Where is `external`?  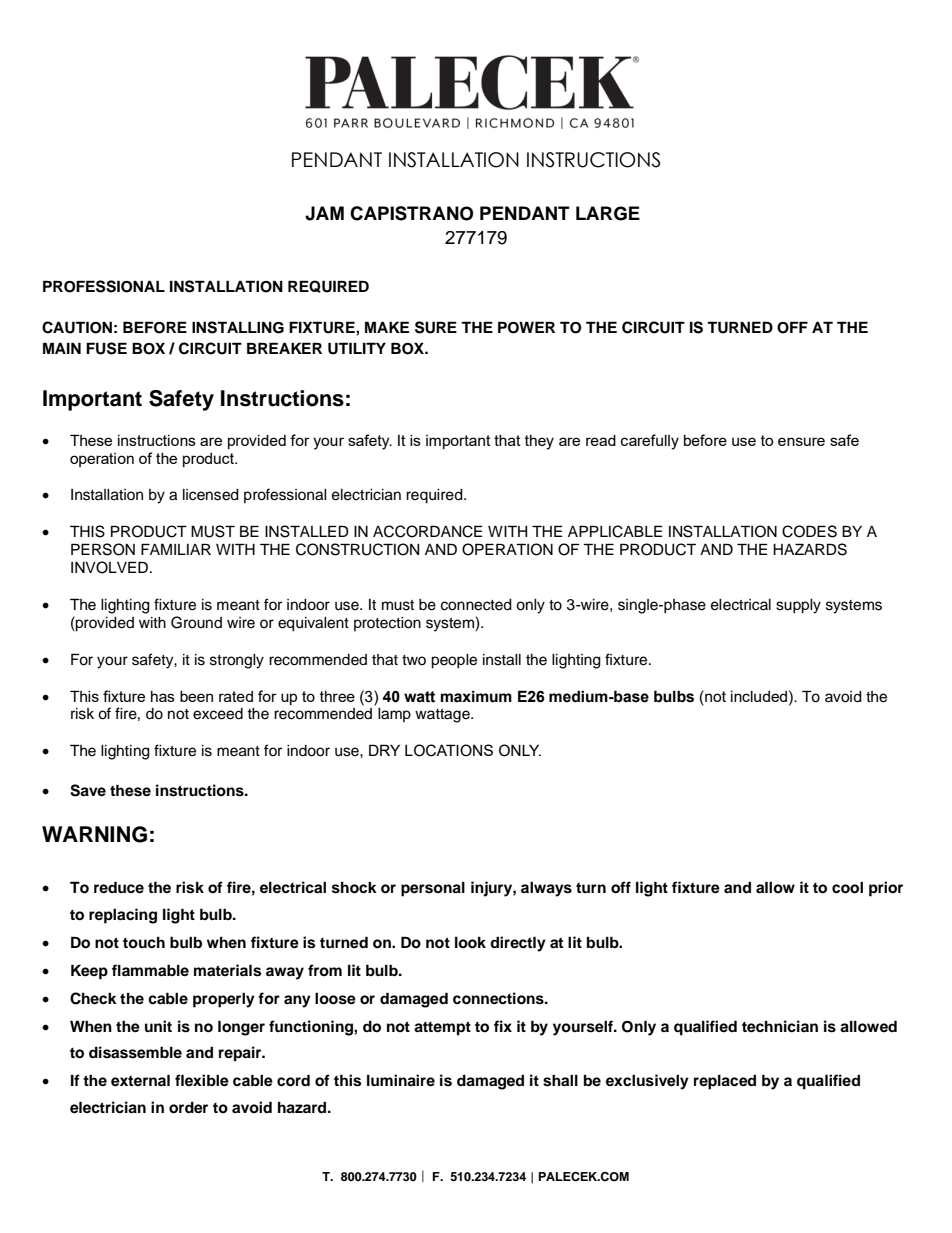
external is located at coordinates (140, 1080).
